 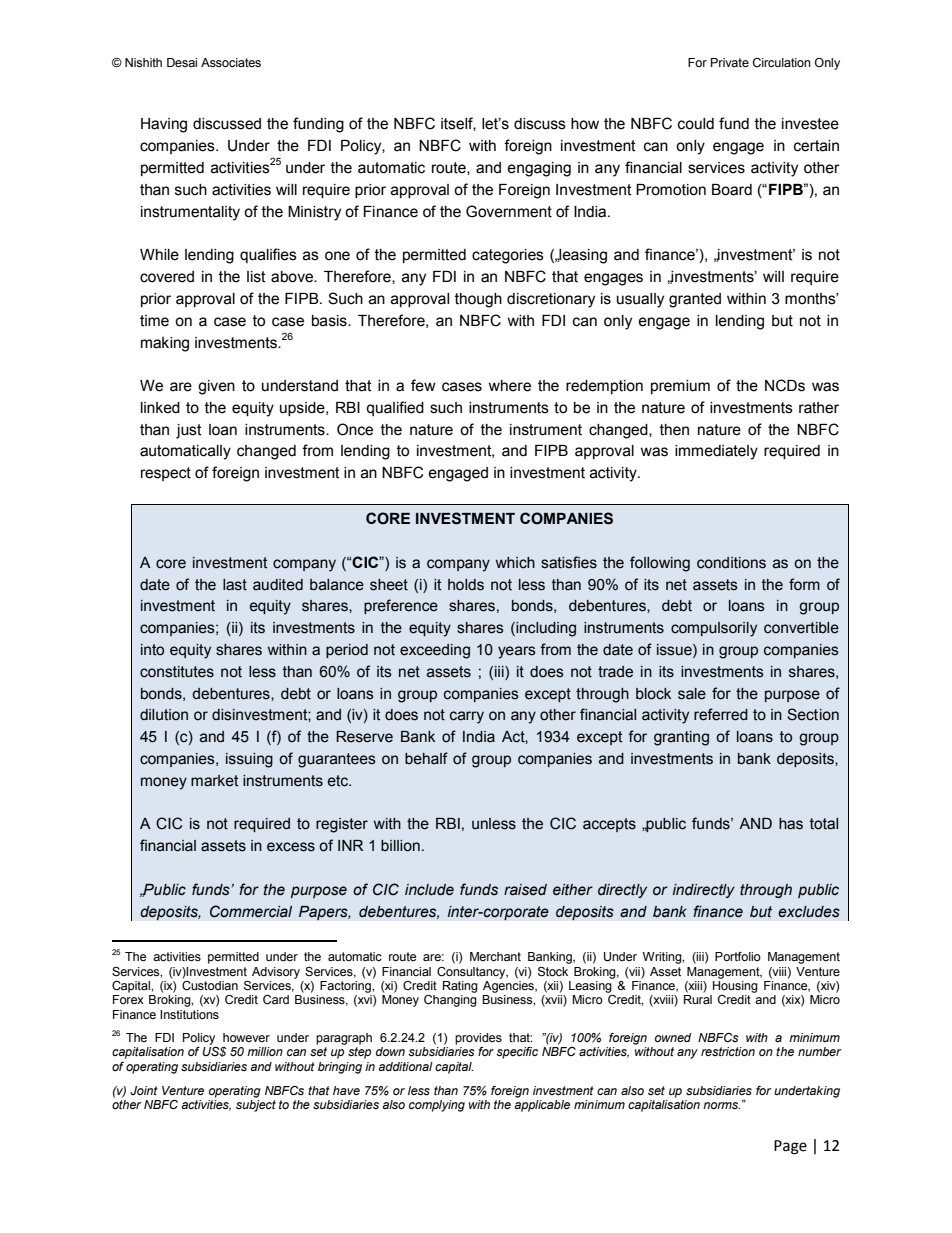 I want to click on Private, so click(x=730, y=63).
